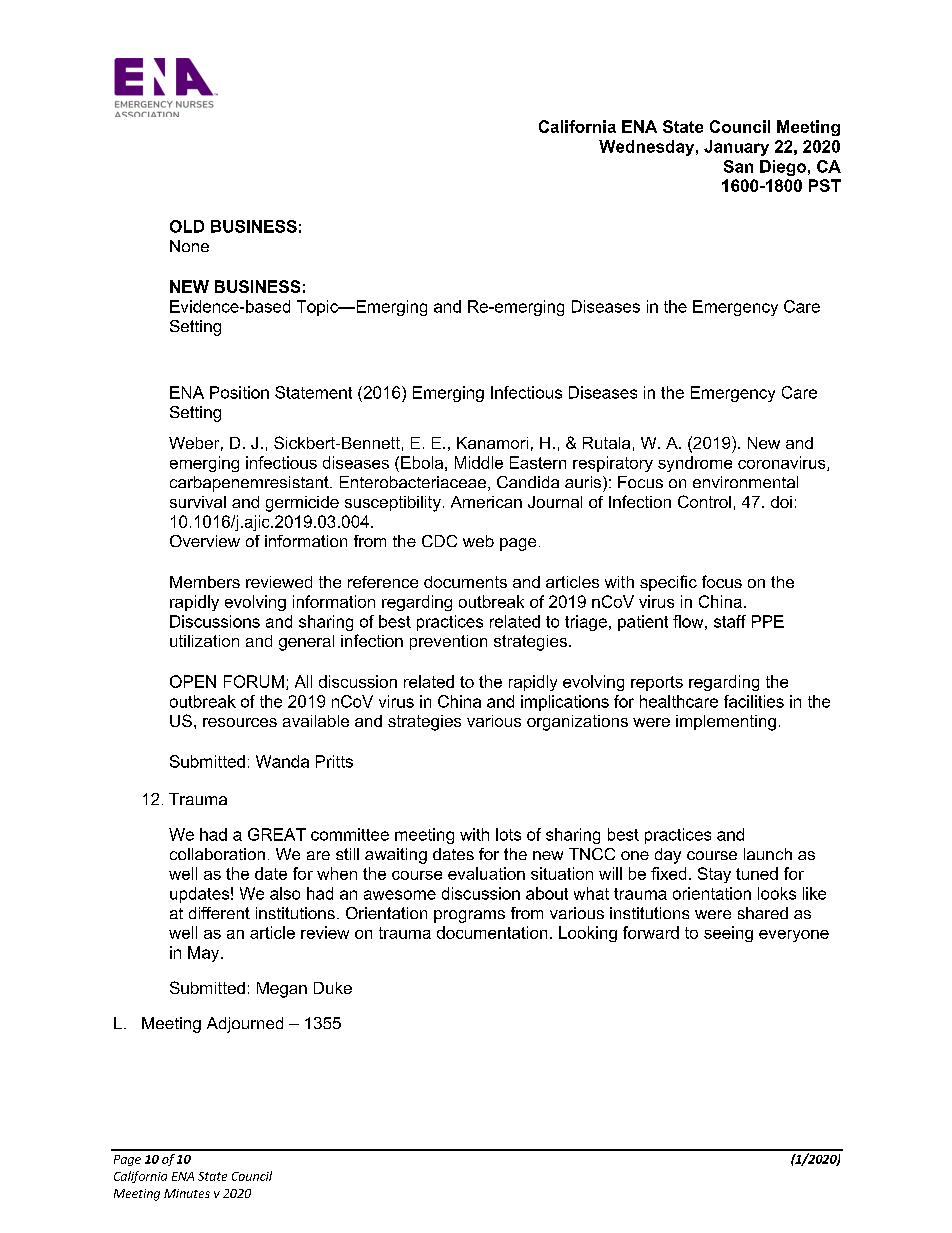  What do you see at coordinates (736, 148) in the image?
I see `January` at bounding box center [736, 148].
